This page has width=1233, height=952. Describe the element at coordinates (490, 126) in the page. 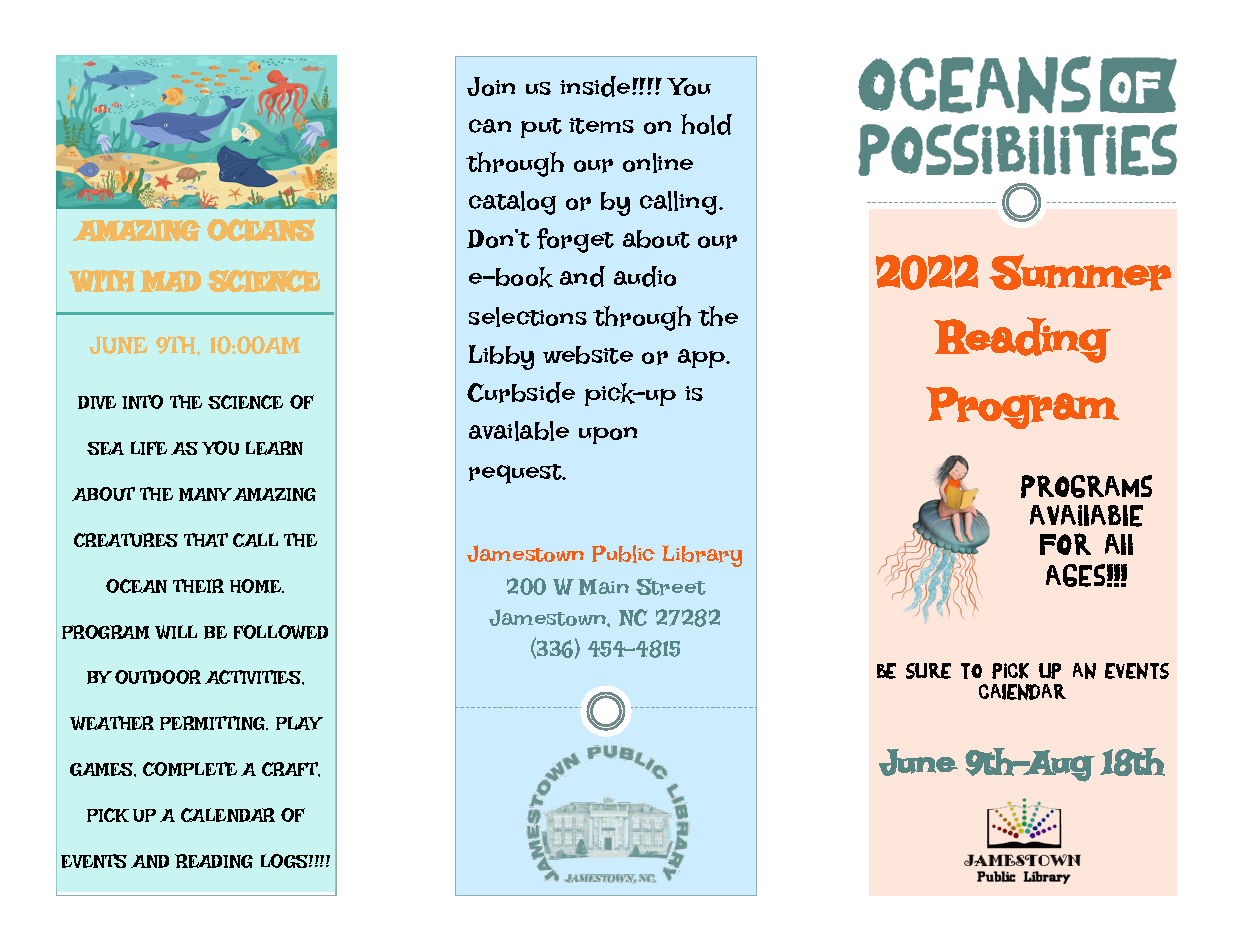

I see `can` at that location.
